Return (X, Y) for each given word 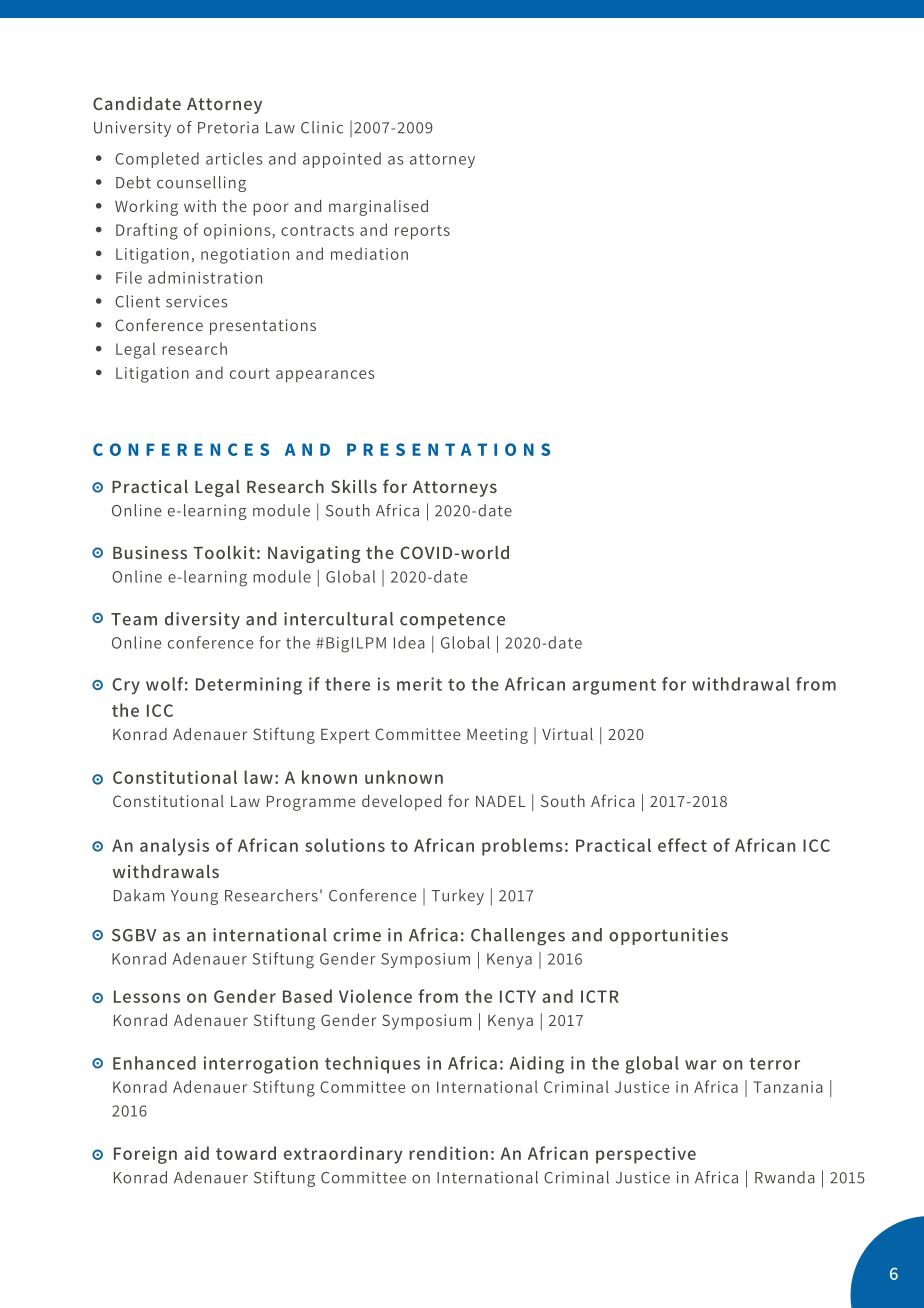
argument (614, 687)
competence (452, 621)
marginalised (378, 208)
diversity (202, 620)
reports (422, 232)
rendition (448, 1153)
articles (234, 158)
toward (246, 1153)
